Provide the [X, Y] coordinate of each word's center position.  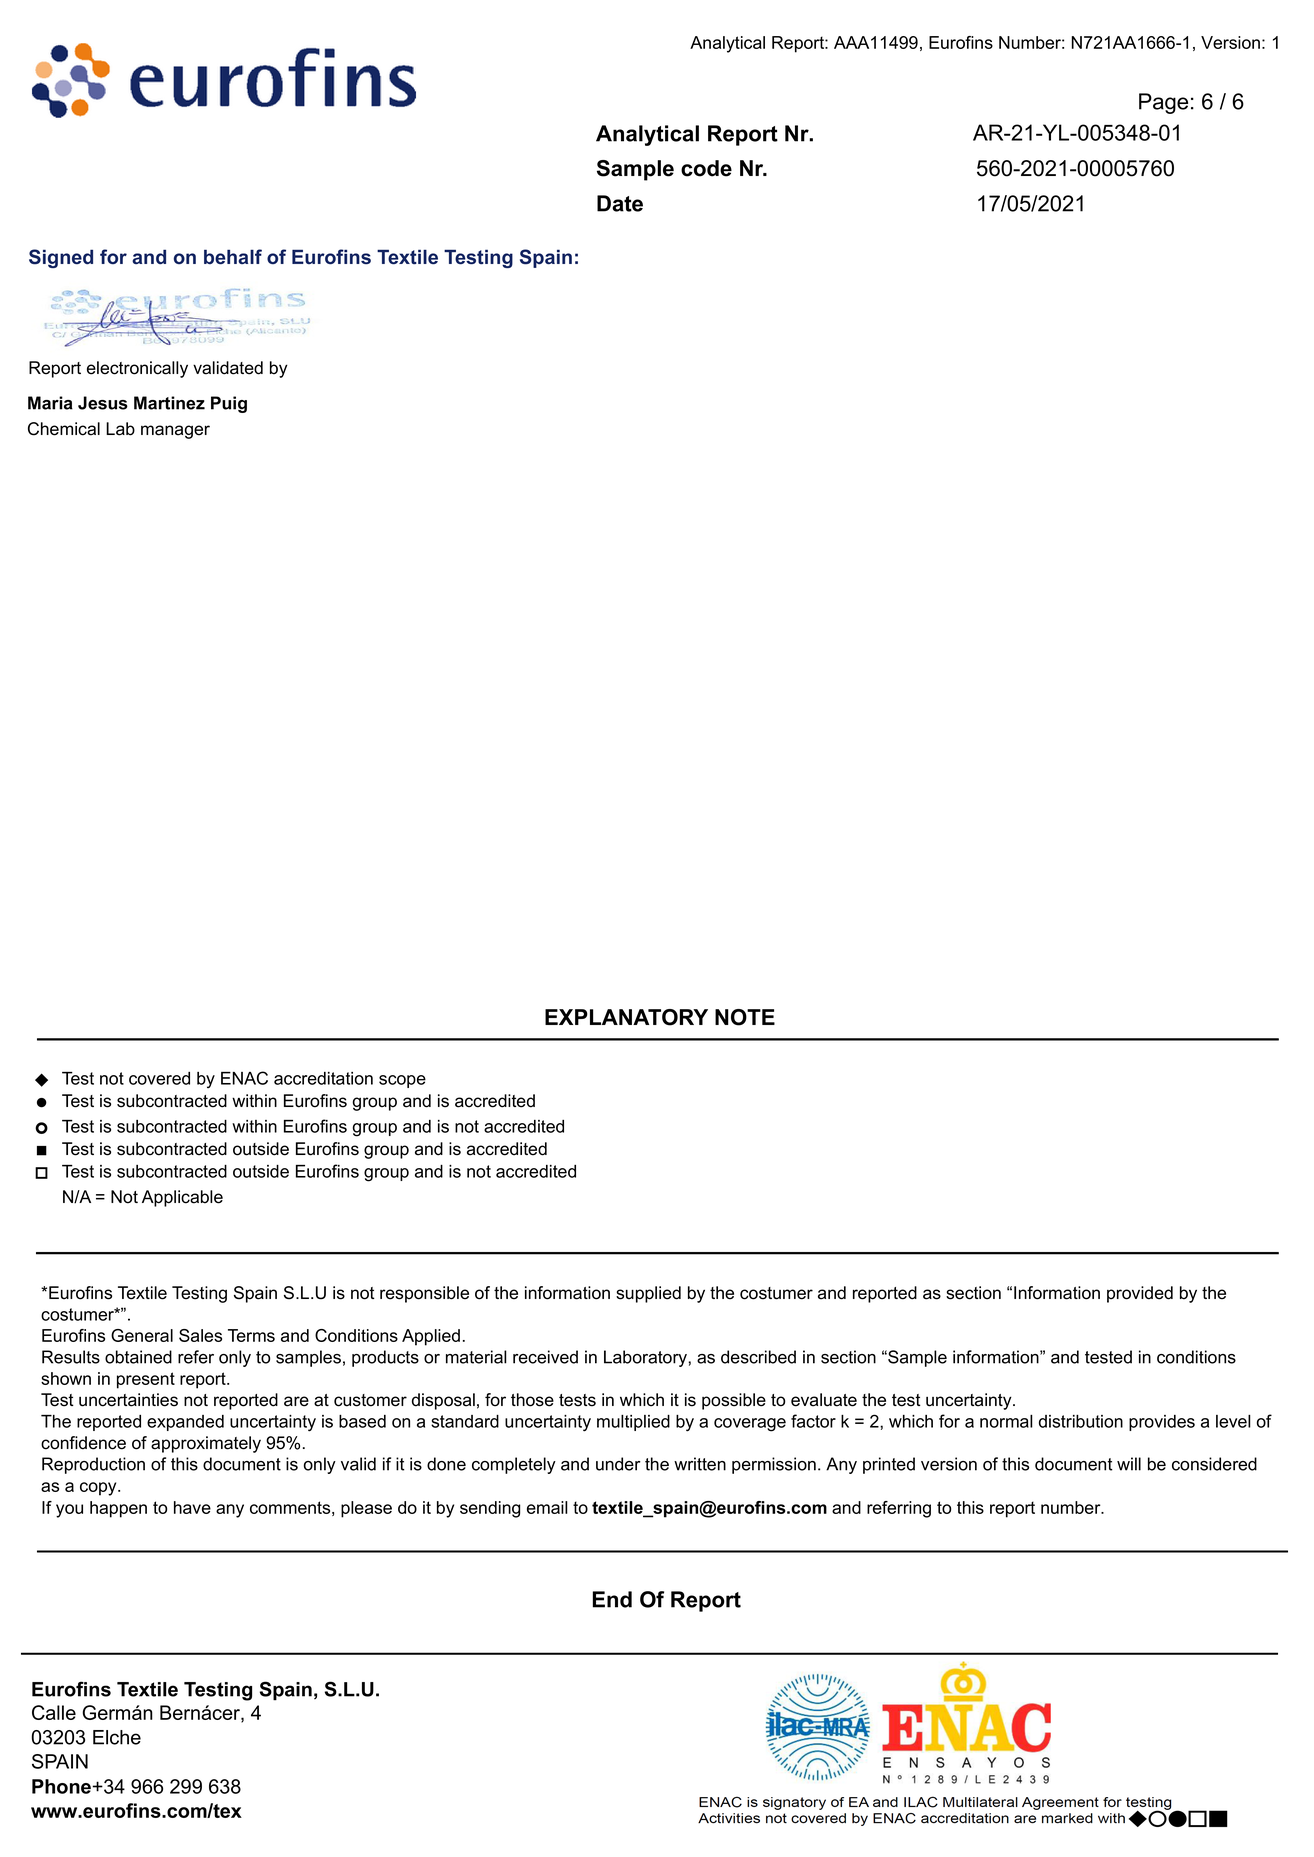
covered [159, 1078]
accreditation [323, 1078]
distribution [1081, 1421]
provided [1140, 1294]
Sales [200, 1335]
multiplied [633, 1423]
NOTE [745, 1017]
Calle [54, 1712]
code [706, 168]
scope [402, 1081]
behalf [233, 256]
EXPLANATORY [626, 1017]
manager [175, 432]
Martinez [169, 403]
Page [1163, 103]
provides [1162, 1423]
